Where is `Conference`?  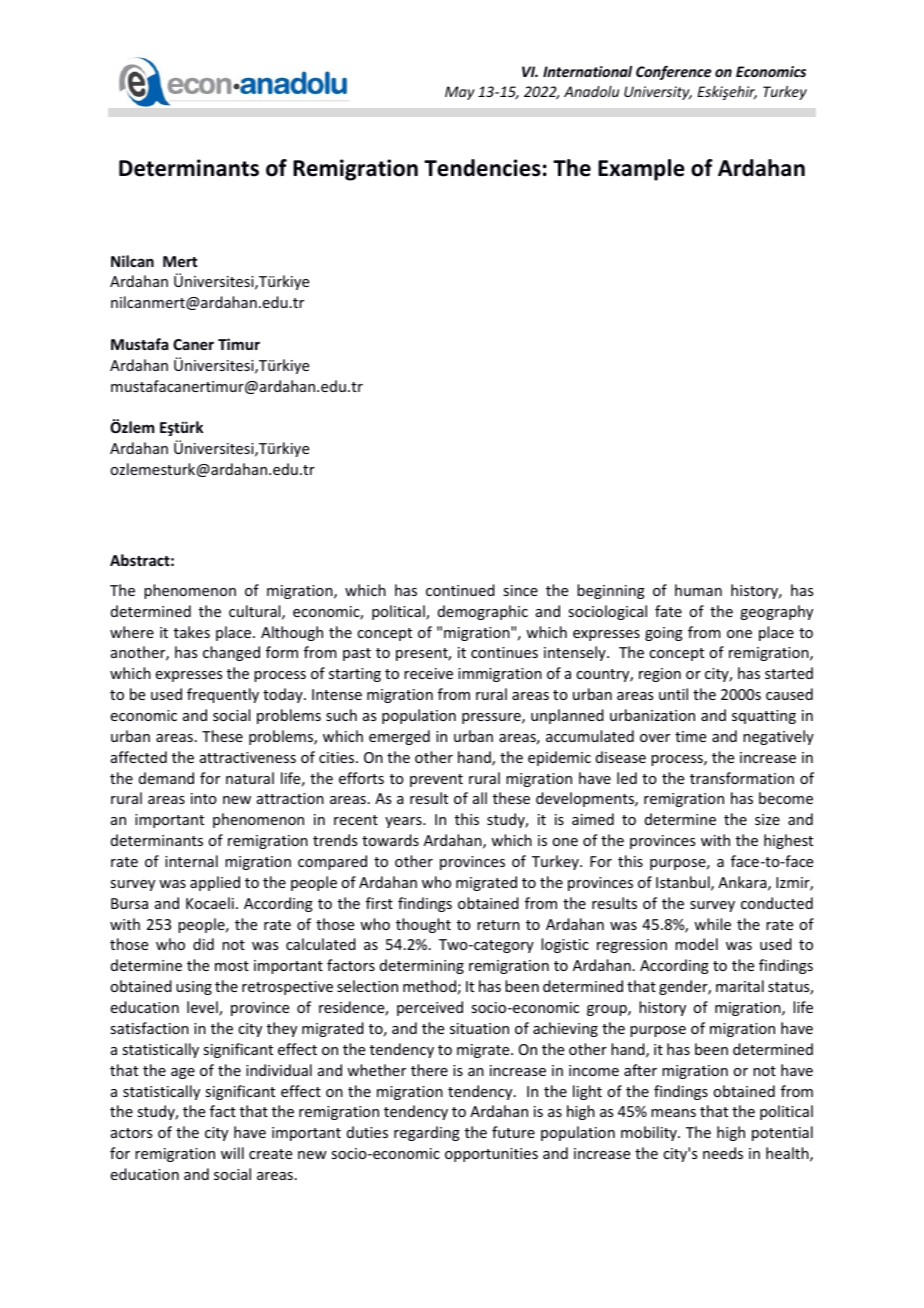
Conference is located at coordinates (674, 73).
